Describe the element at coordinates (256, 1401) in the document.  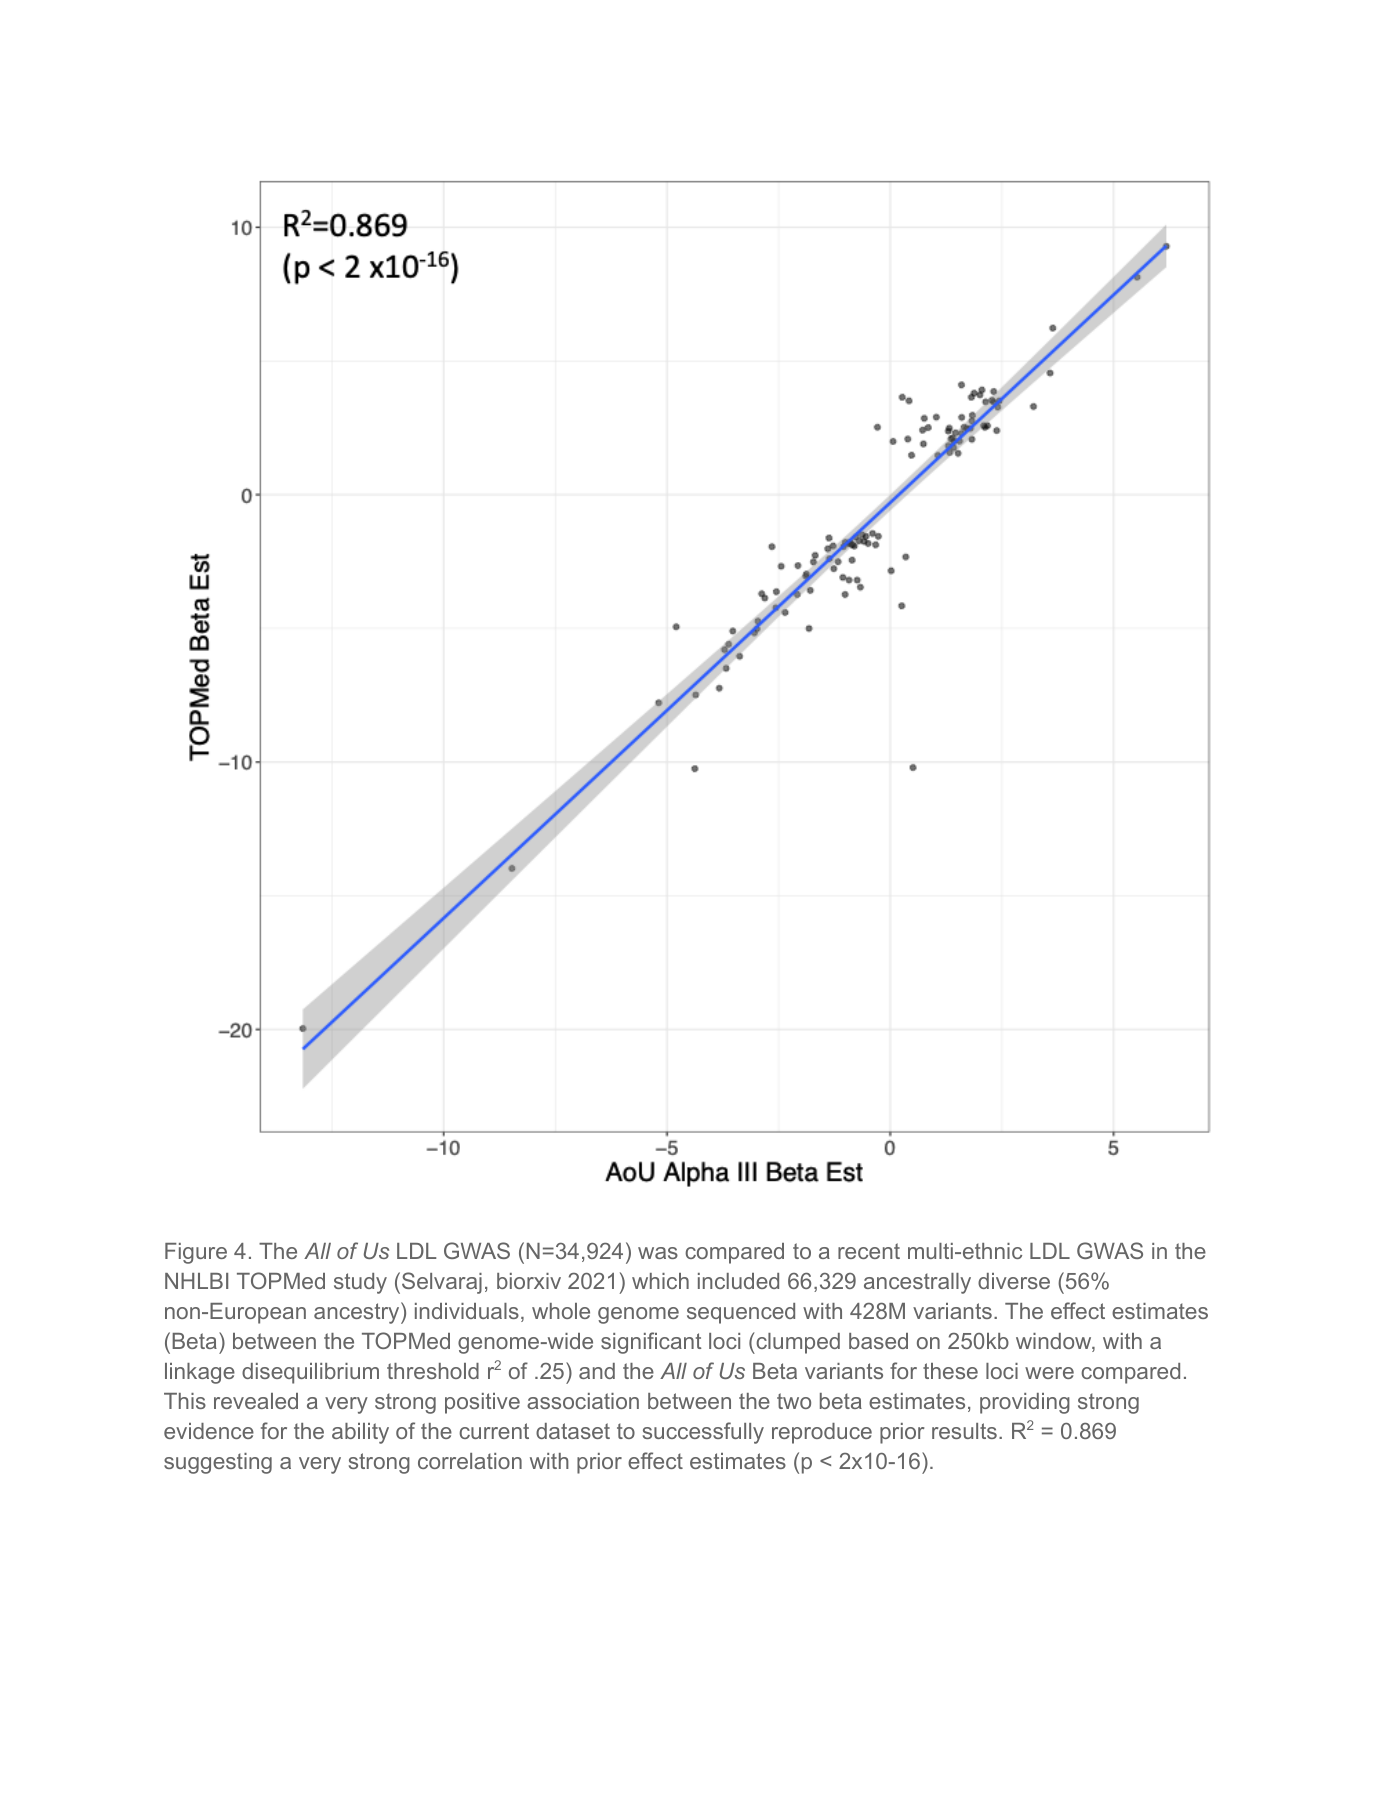
I see `revealed` at that location.
